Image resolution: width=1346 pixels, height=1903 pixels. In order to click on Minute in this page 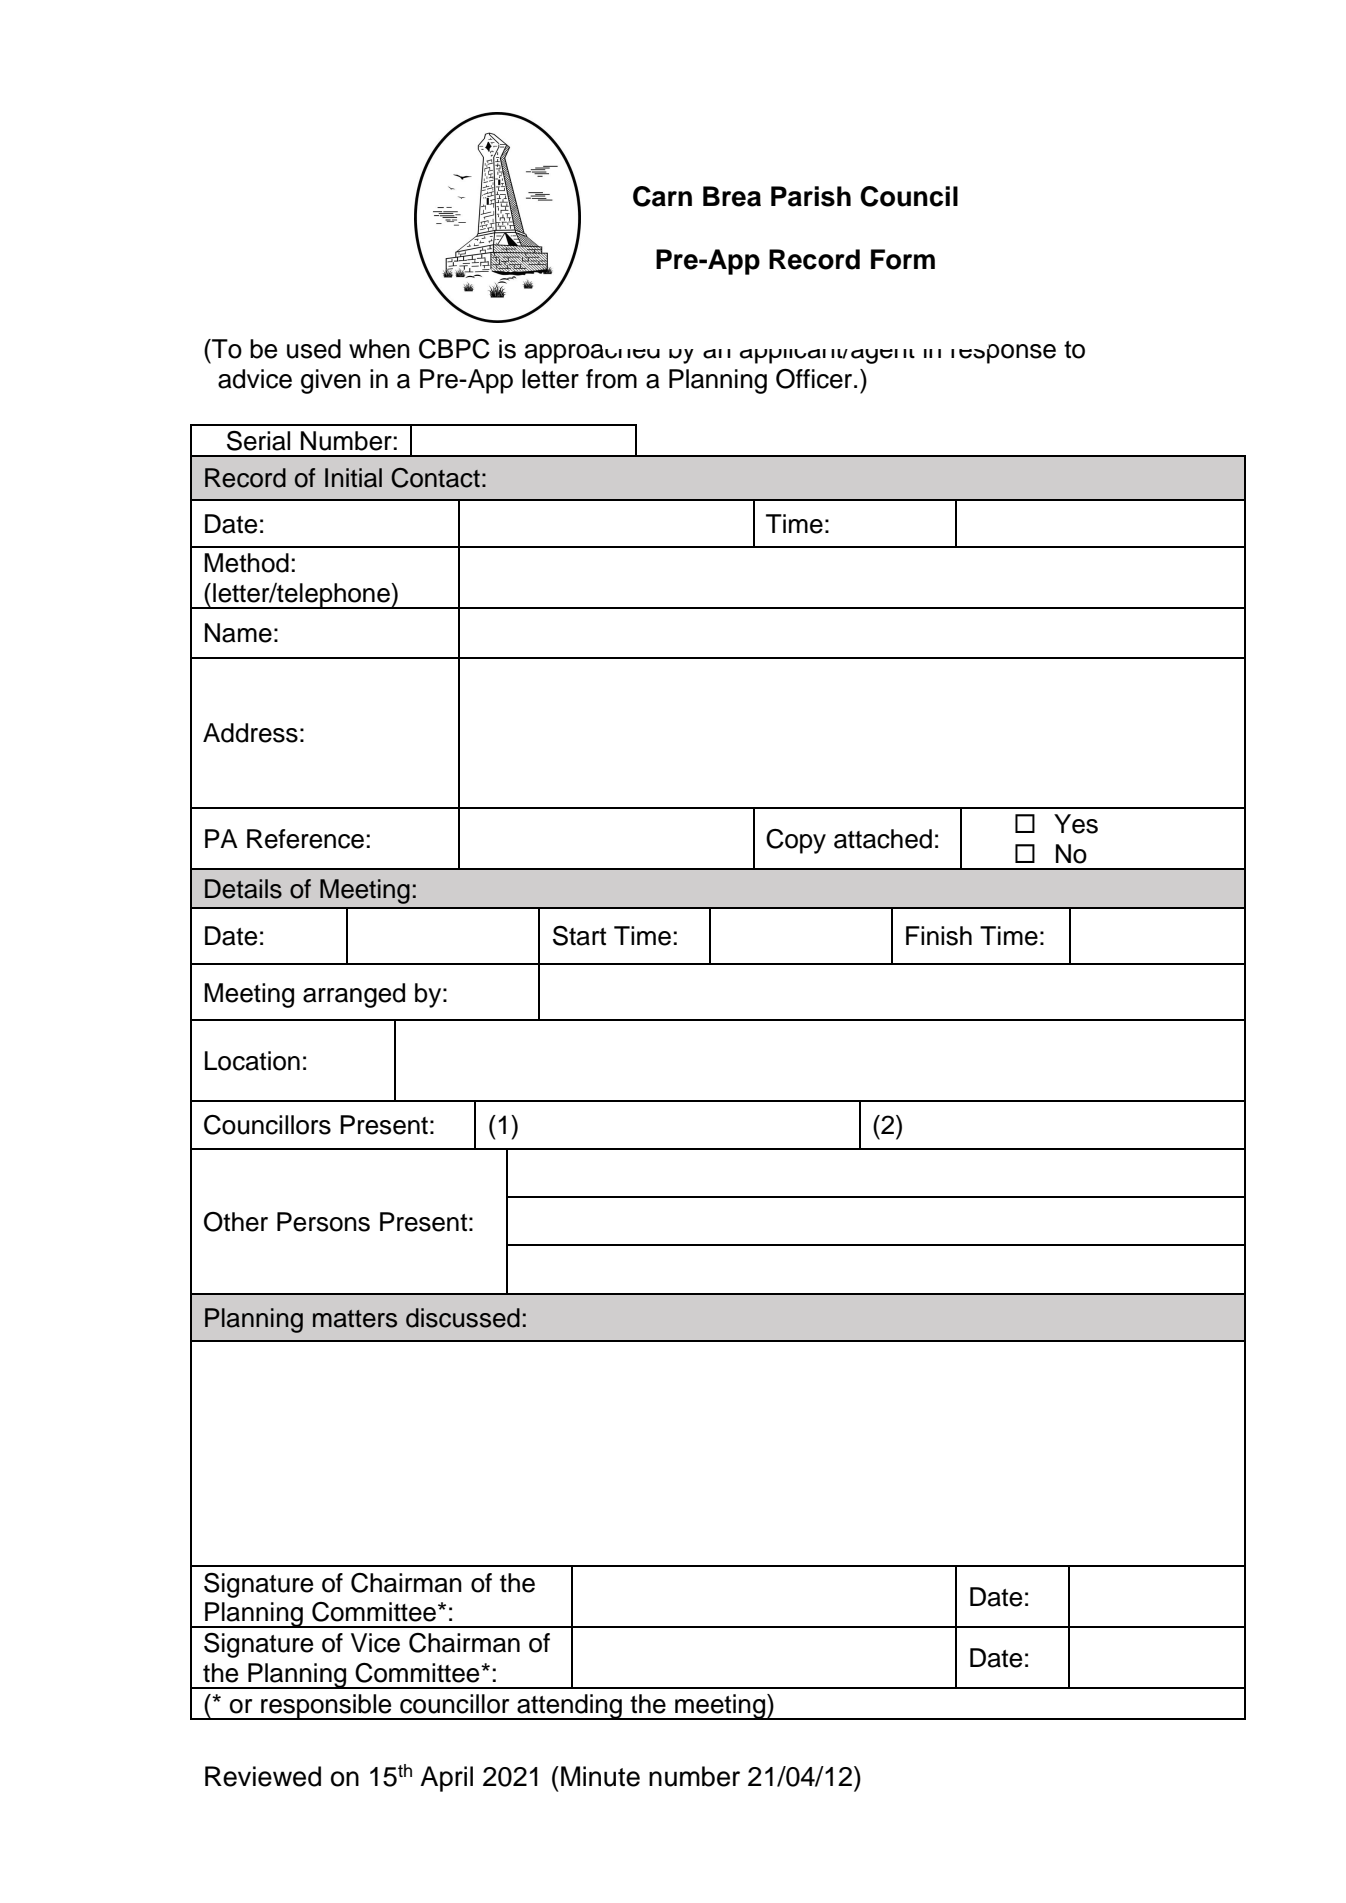, I will do `click(600, 1776)`.
